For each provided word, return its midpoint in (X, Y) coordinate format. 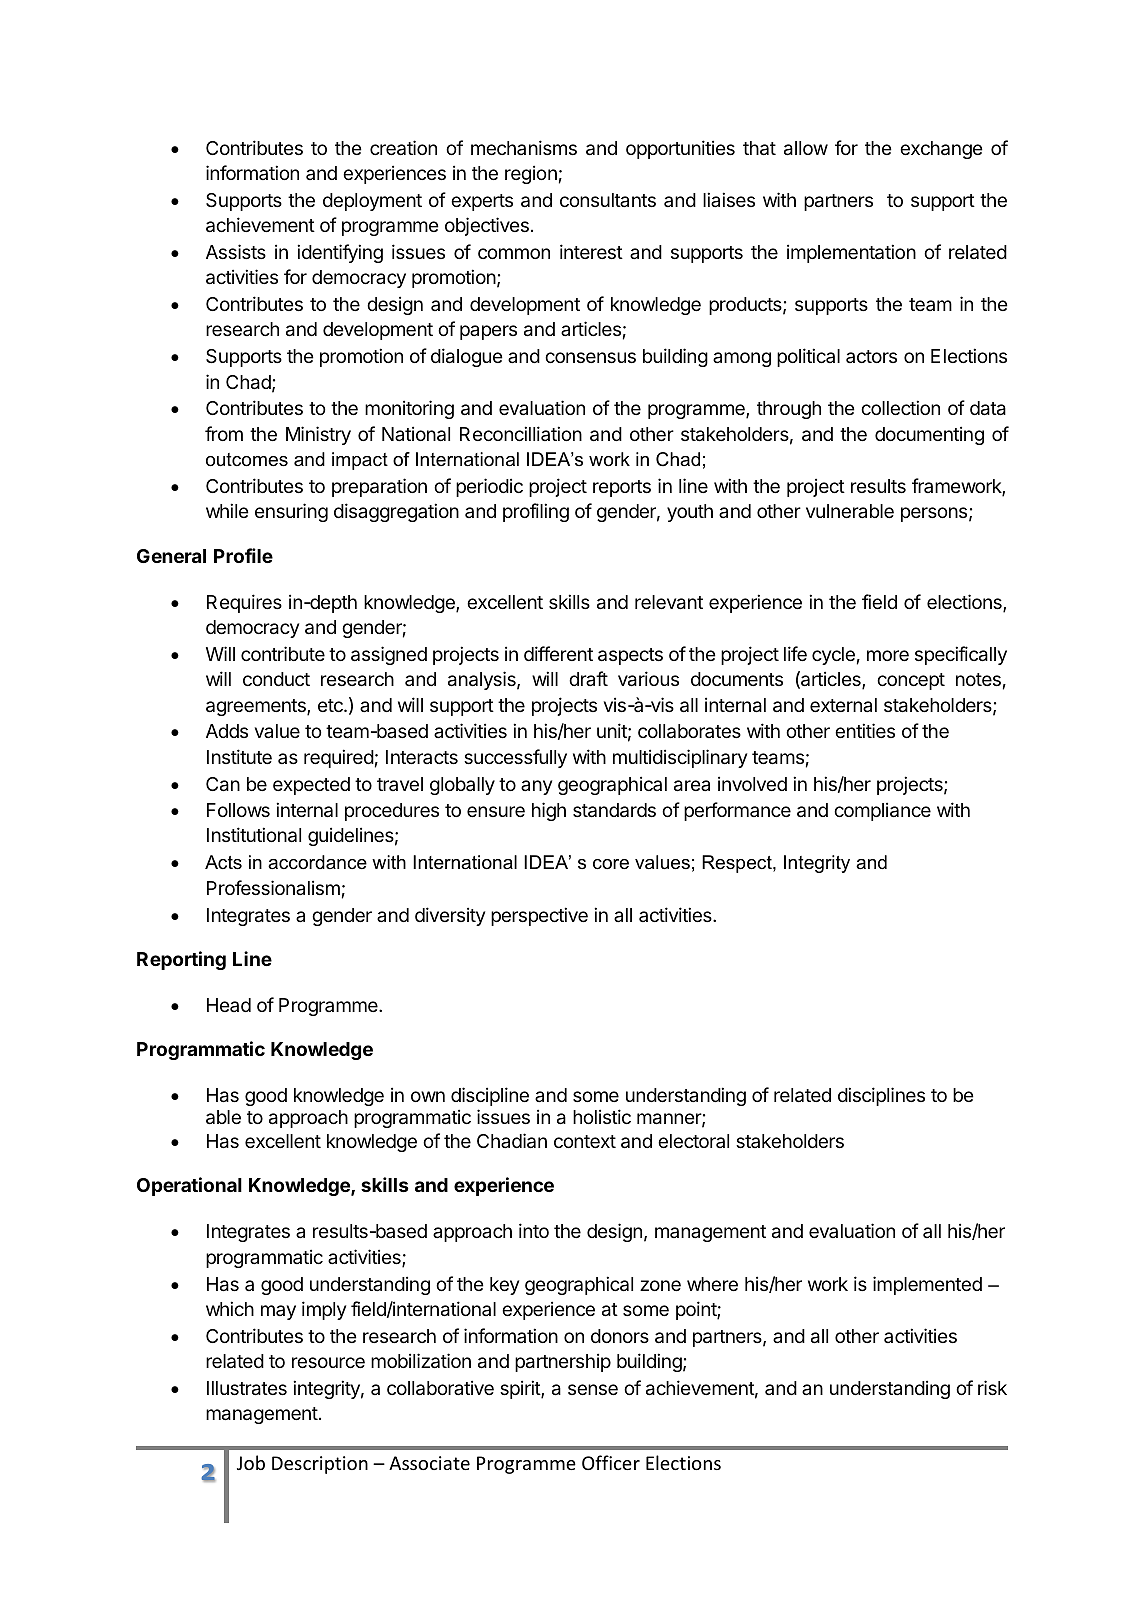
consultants (608, 200)
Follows (238, 810)
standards (614, 810)
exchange (941, 150)
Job (251, 1462)
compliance (882, 811)
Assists (236, 251)
